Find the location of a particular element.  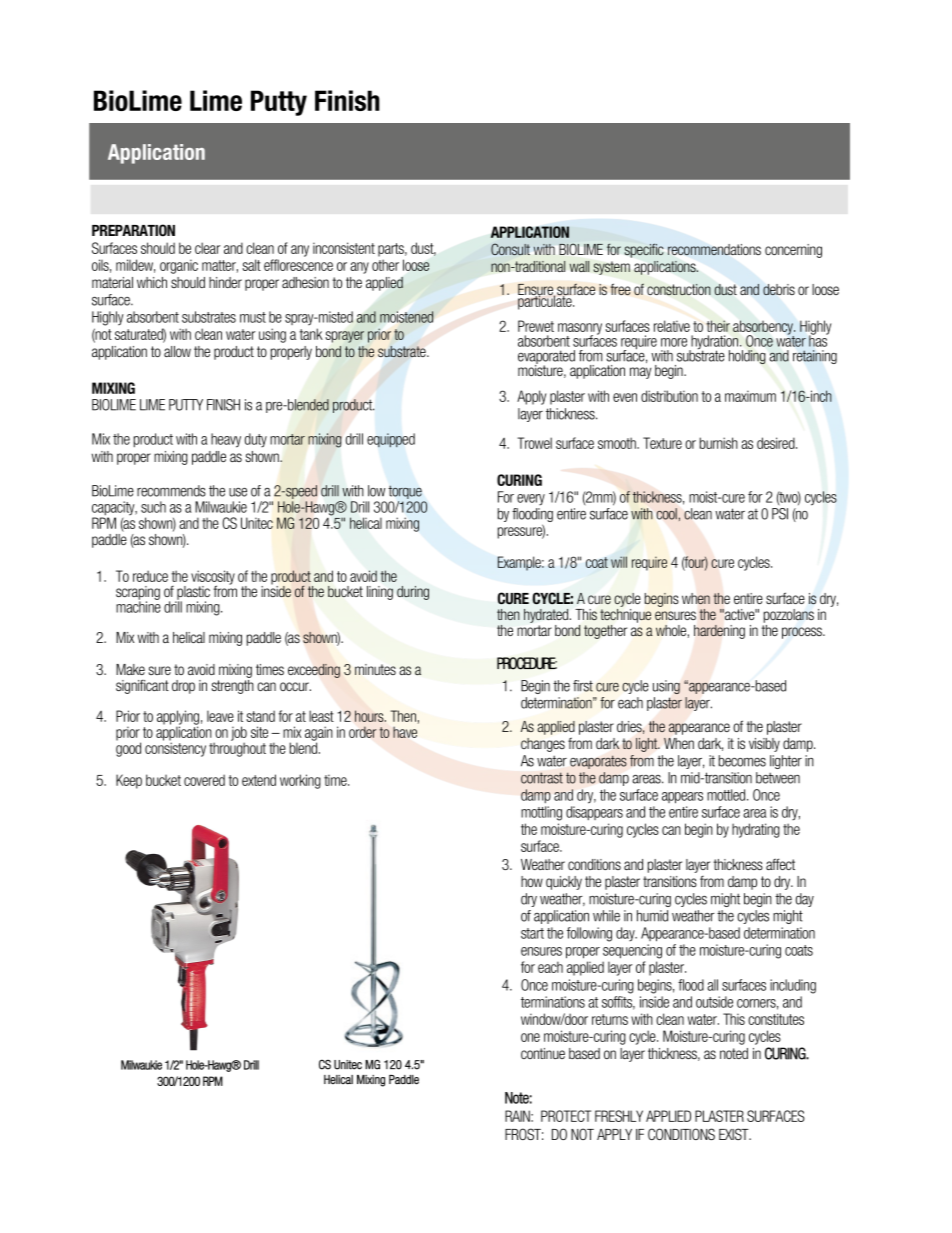

recommendations is located at coordinates (714, 250).
